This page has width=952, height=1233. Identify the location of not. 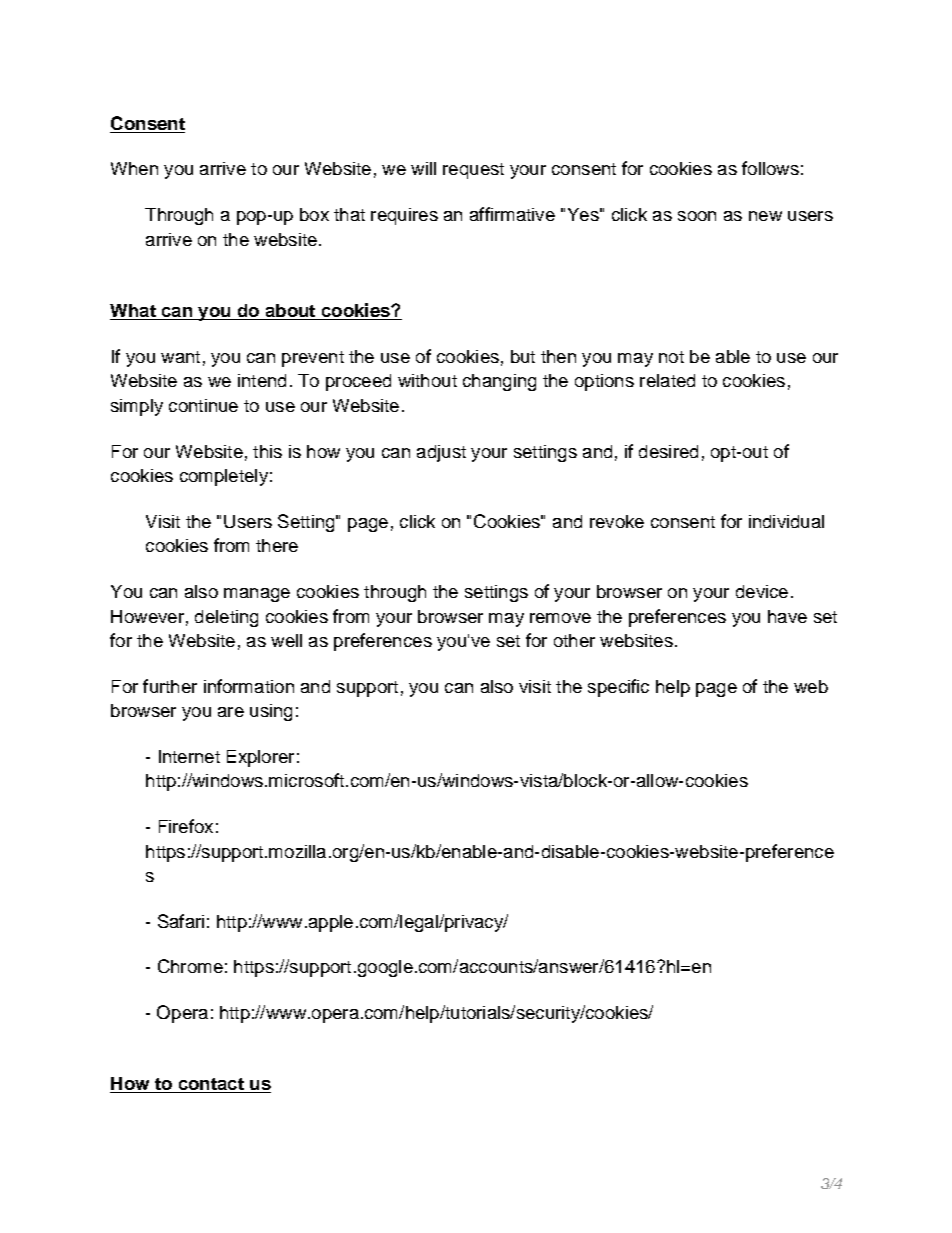
(671, 357).
